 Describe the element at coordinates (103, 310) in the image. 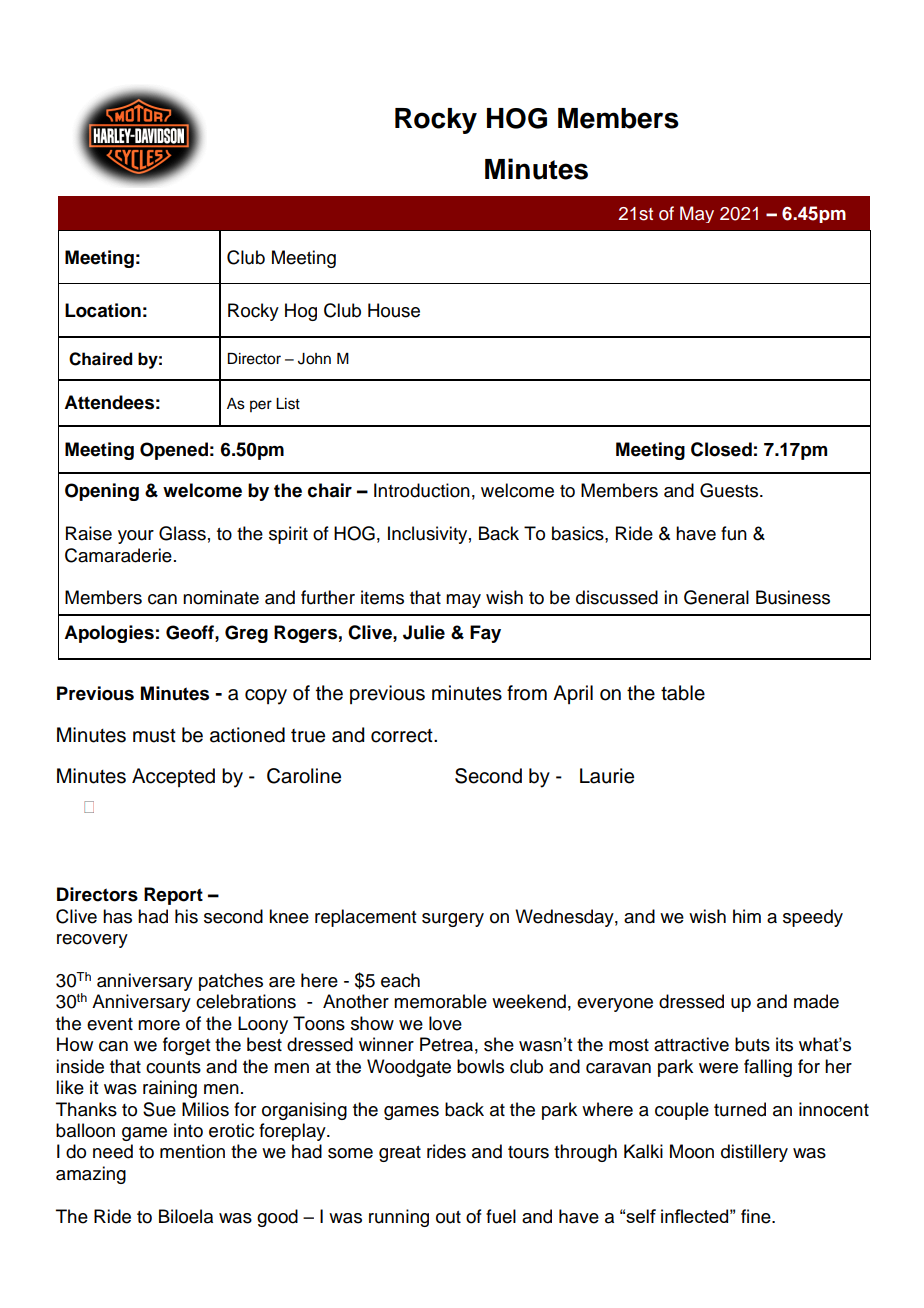

I see `Location` at that location.
